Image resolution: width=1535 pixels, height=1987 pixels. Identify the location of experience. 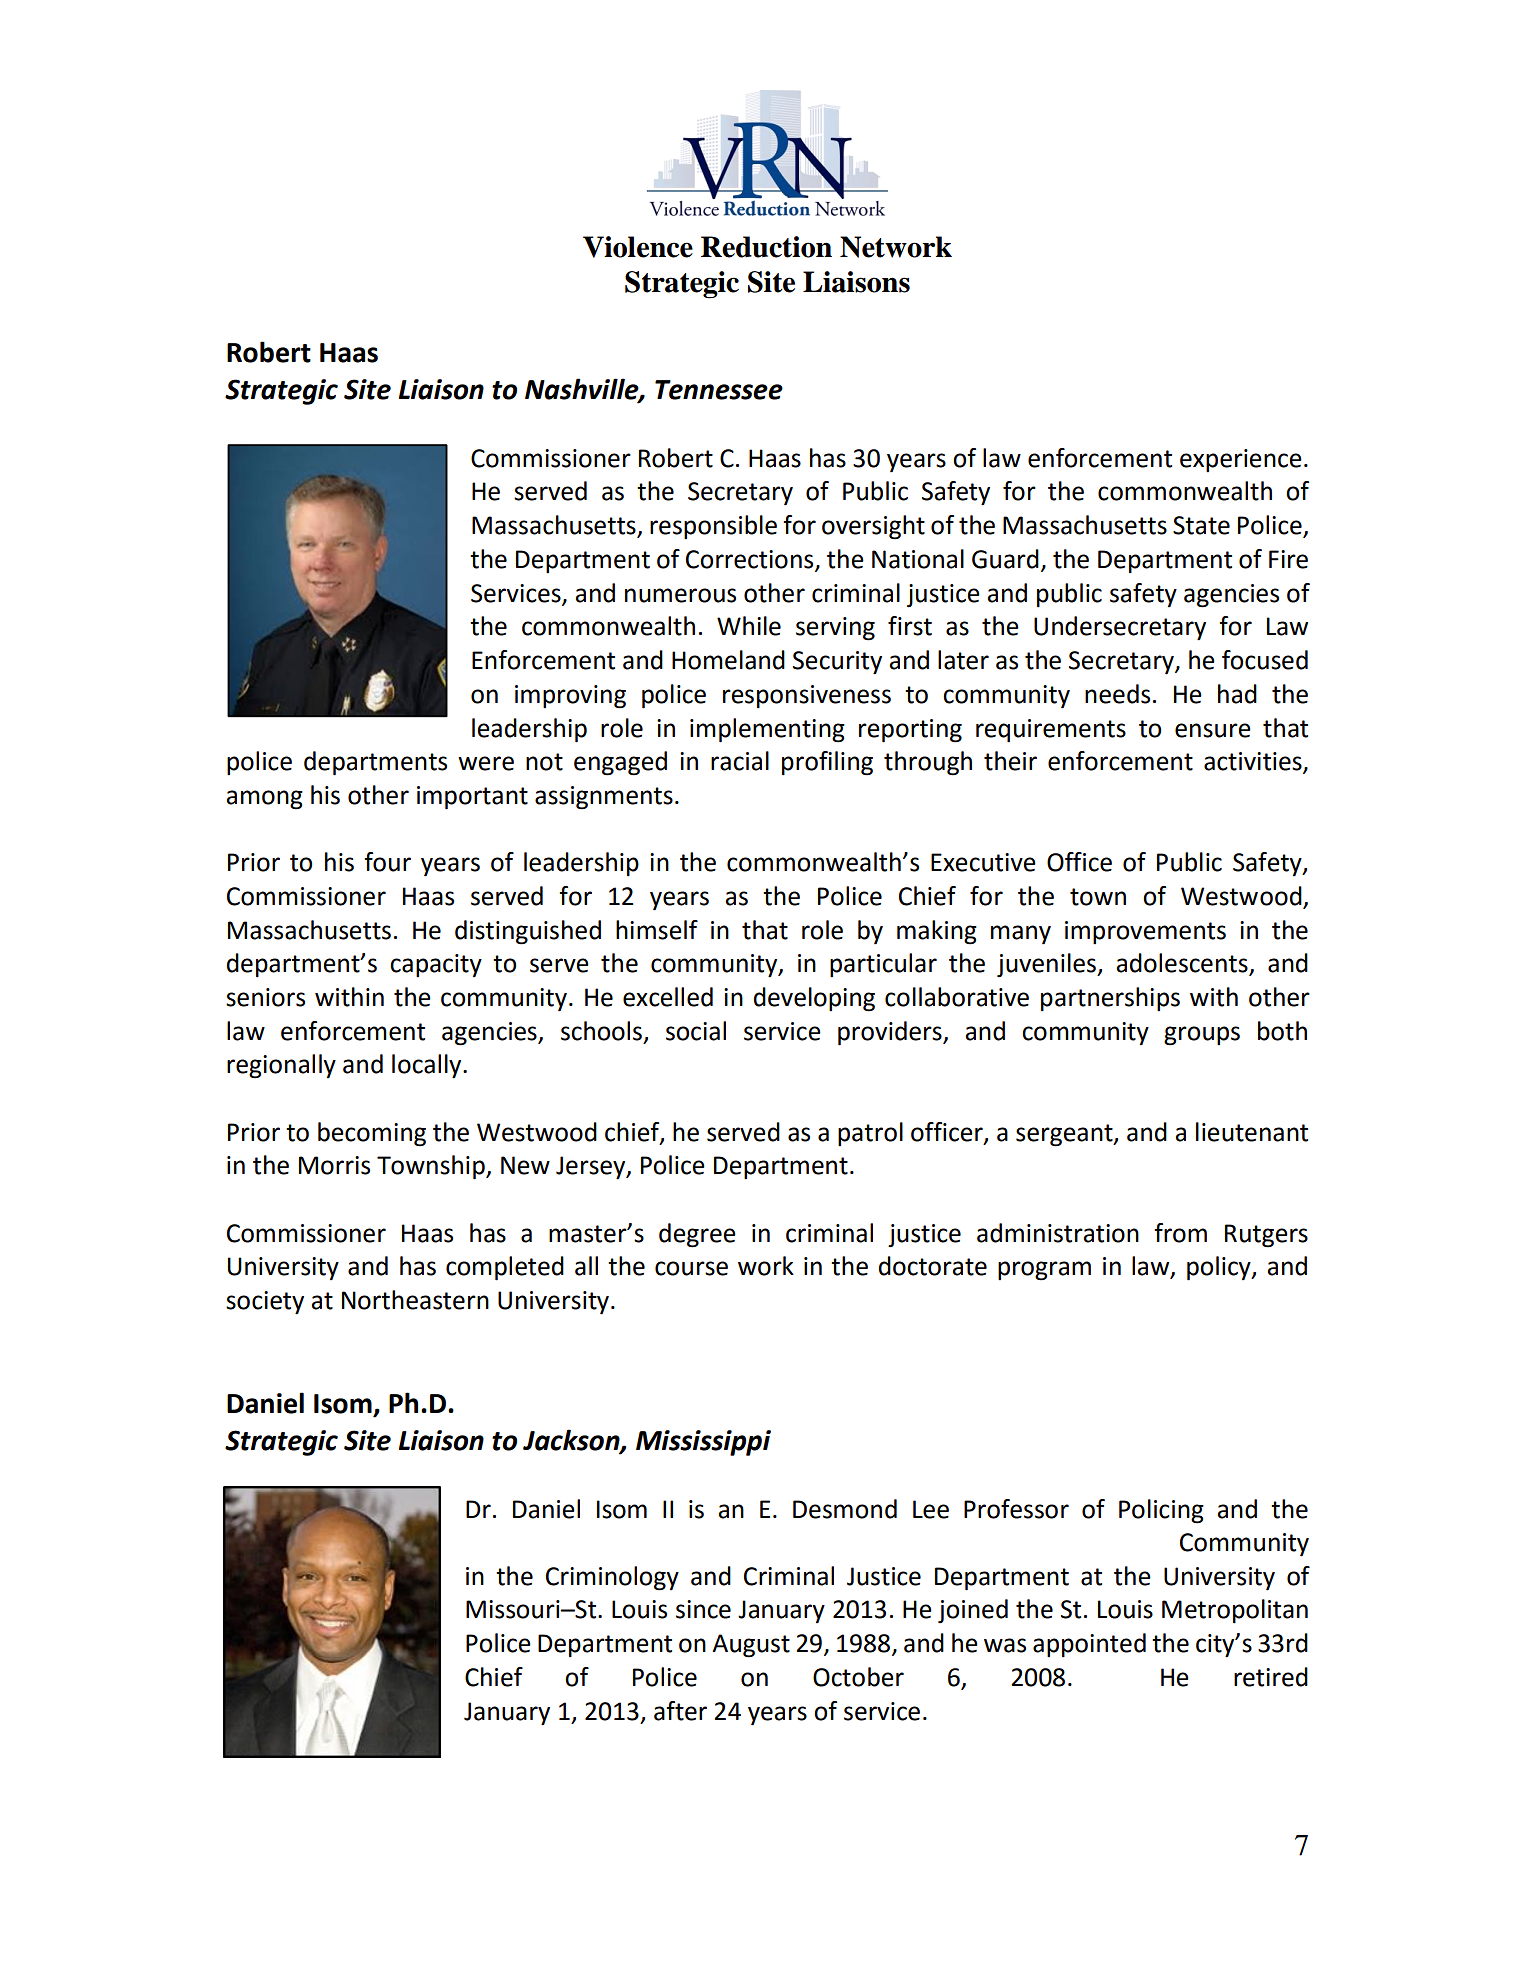
(1241, 460).
